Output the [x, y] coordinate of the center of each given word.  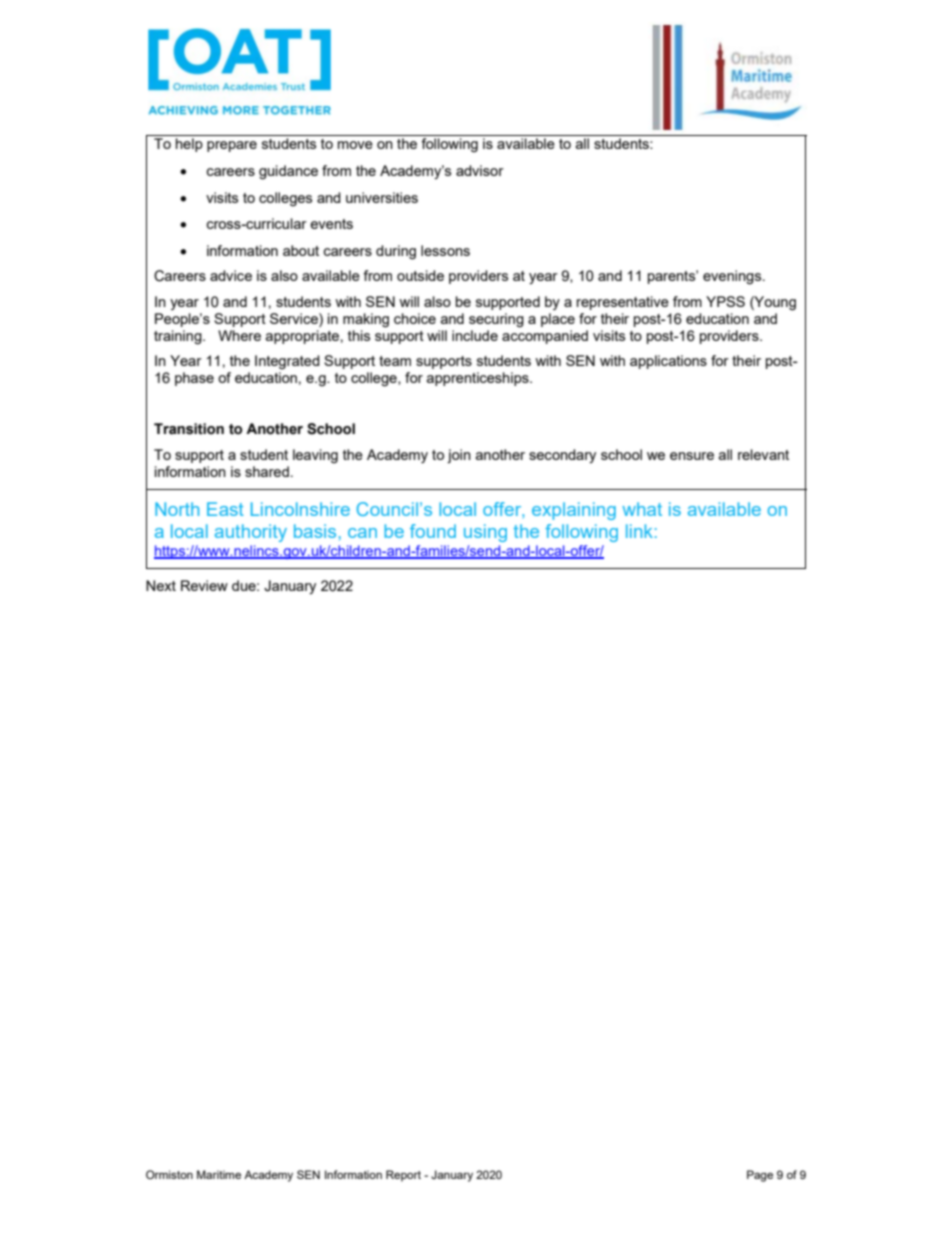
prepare [232, 146]
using [485, 533]
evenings [733, 277]
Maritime [219, 1174]
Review [204, 585]
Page [760, 1176]
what [642, 509]
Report [403, 1176]
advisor [480, 170]
